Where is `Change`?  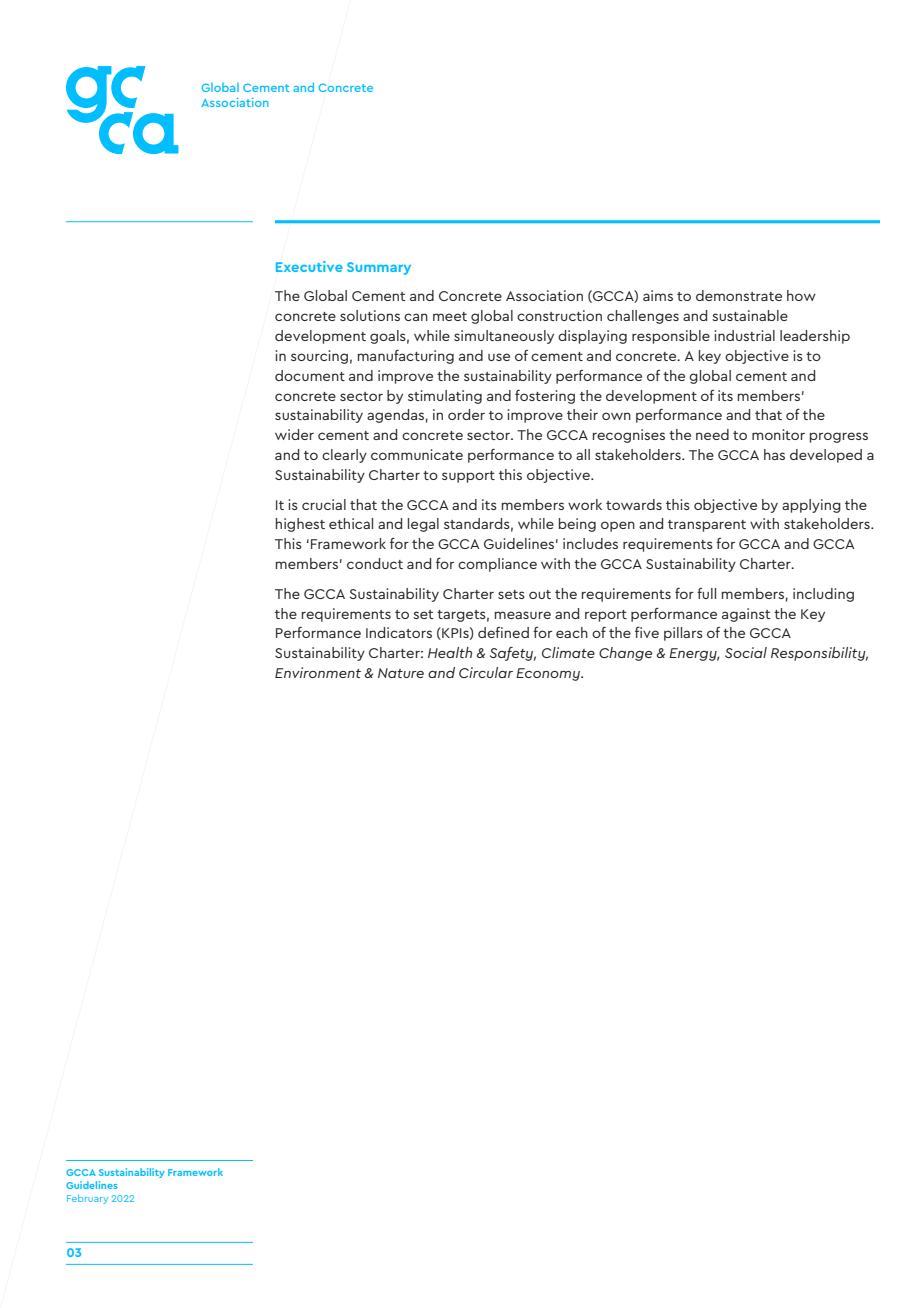
Change is located at coordinates (625, 654).
